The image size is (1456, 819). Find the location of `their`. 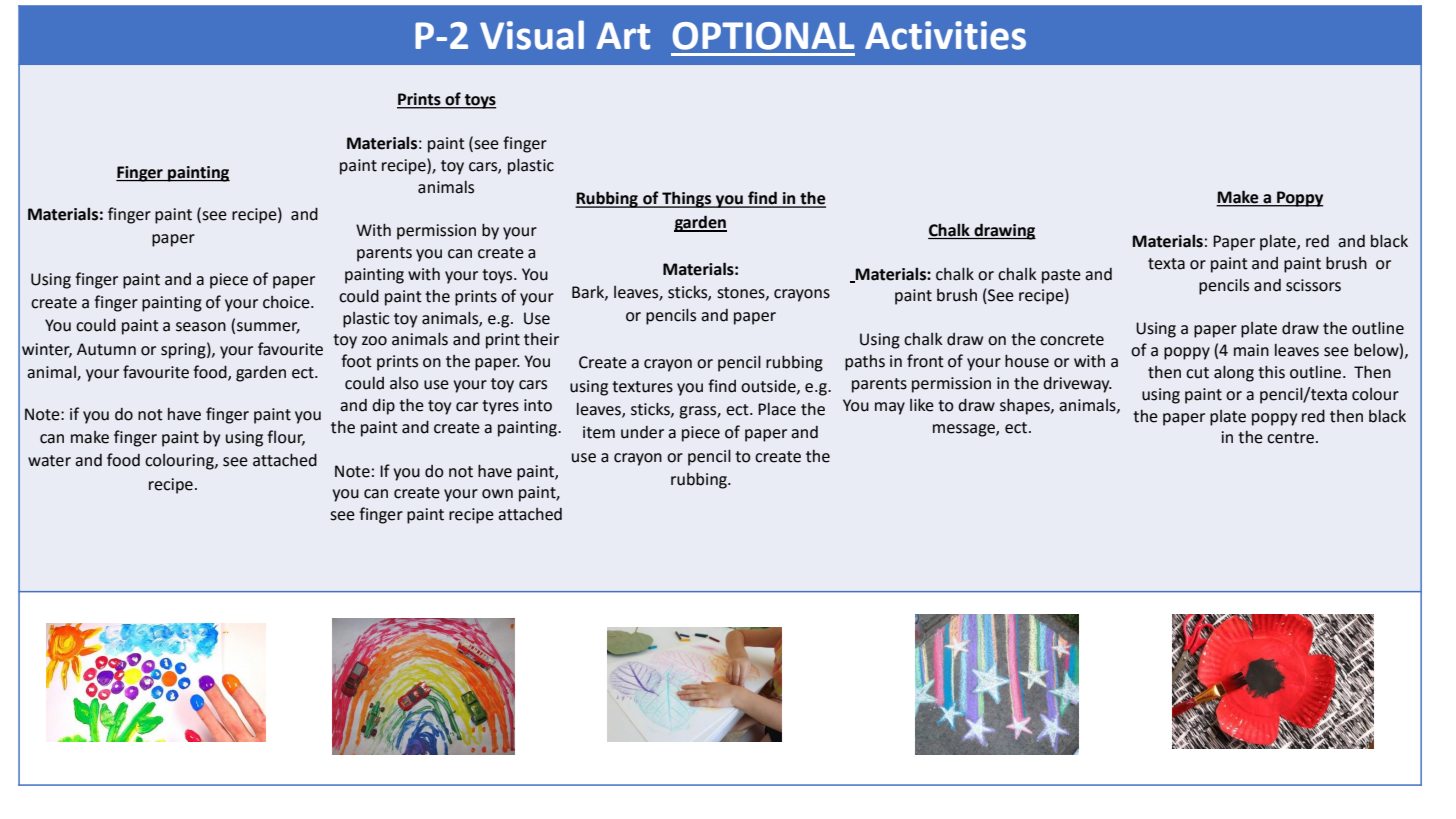

their is located at coordinates (541, 339).
